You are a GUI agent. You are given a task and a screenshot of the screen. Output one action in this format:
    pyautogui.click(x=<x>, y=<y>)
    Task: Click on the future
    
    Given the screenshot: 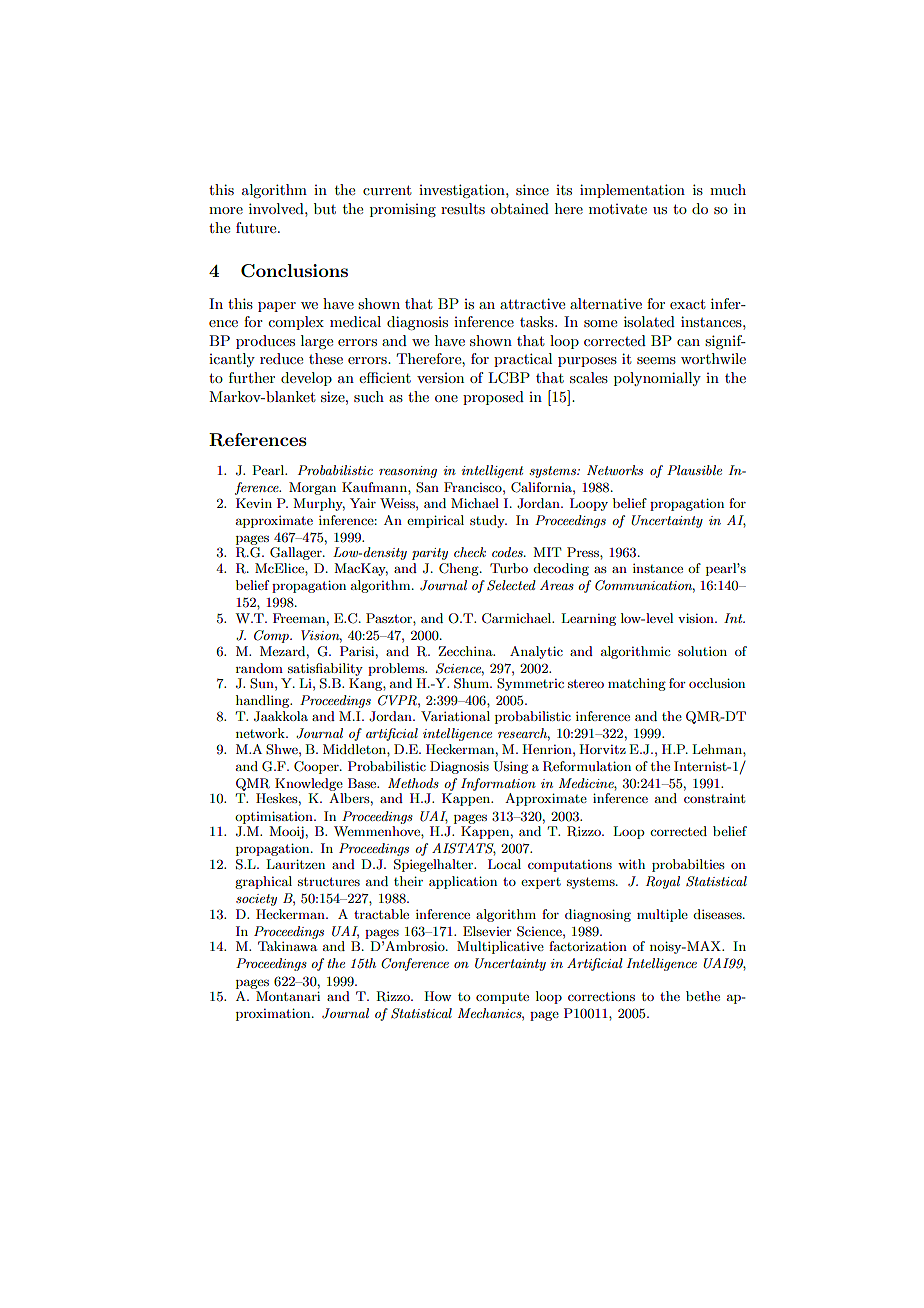 What is the action you would take?
    pyautogui.click(x=257, y=227)
